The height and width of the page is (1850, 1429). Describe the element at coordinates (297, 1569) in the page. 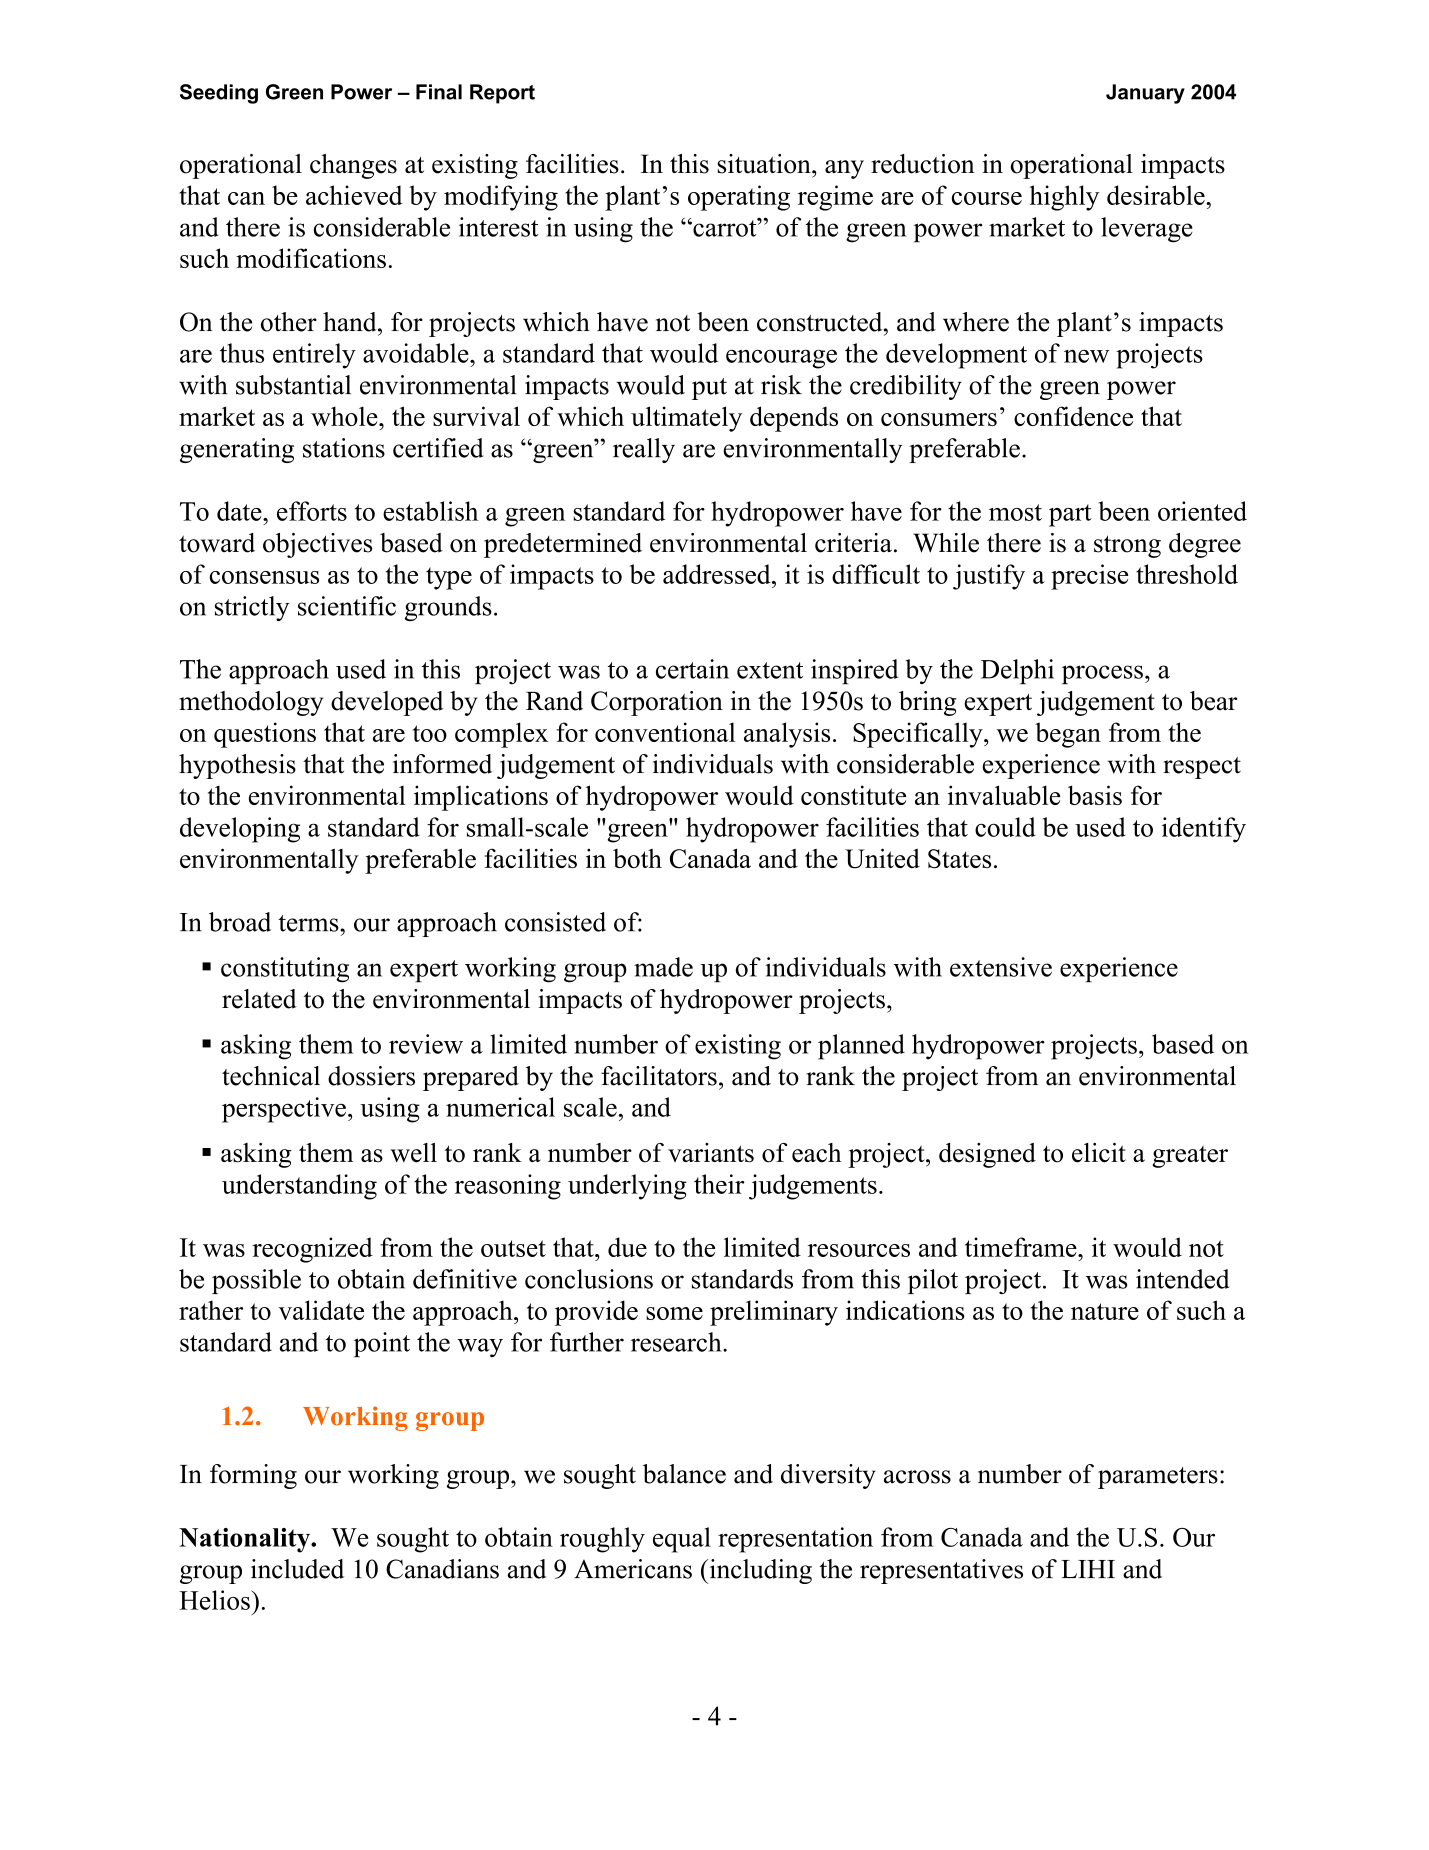

I see `included` at that location.
